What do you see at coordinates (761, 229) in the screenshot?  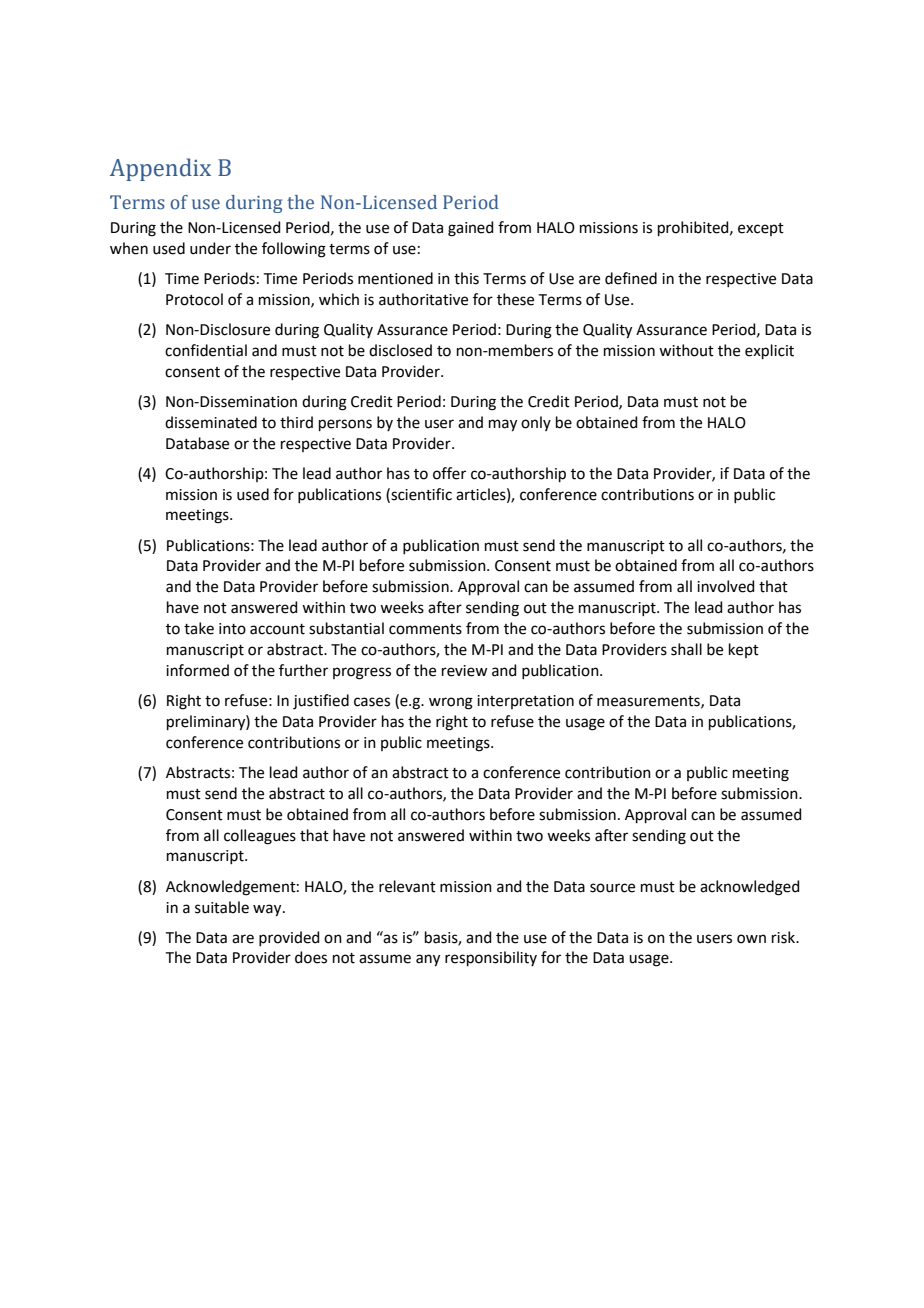 I see `except` at bounding box center [761, 229].
